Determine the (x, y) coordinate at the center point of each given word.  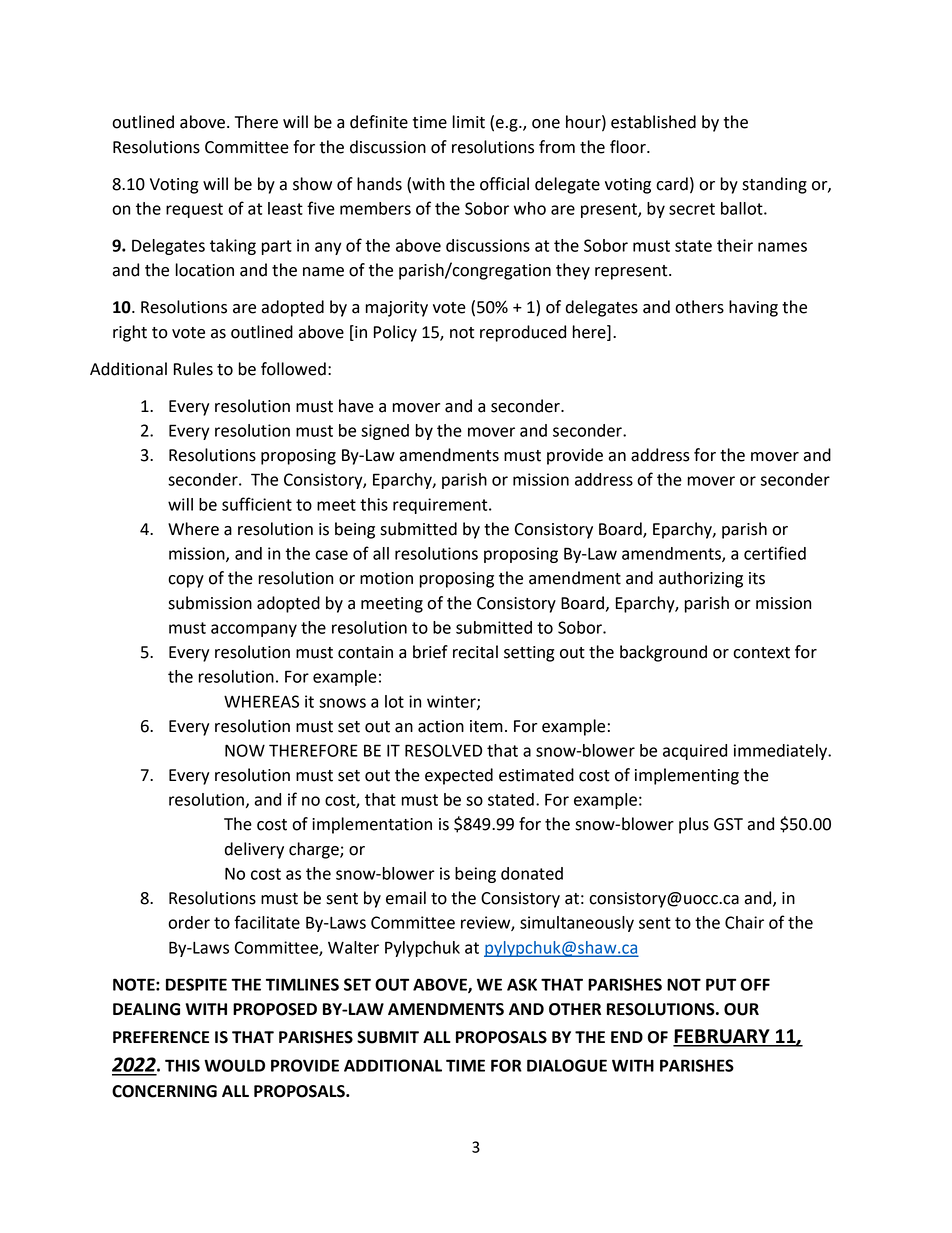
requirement (441, 506)
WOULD (234, 1065)
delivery (254, 850)
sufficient (257, 504)
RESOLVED (443, 750)
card (672, 184)
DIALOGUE (567, 1065)
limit (469, 122)
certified (775, 553)
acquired (695, 752)
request (194, 210)
